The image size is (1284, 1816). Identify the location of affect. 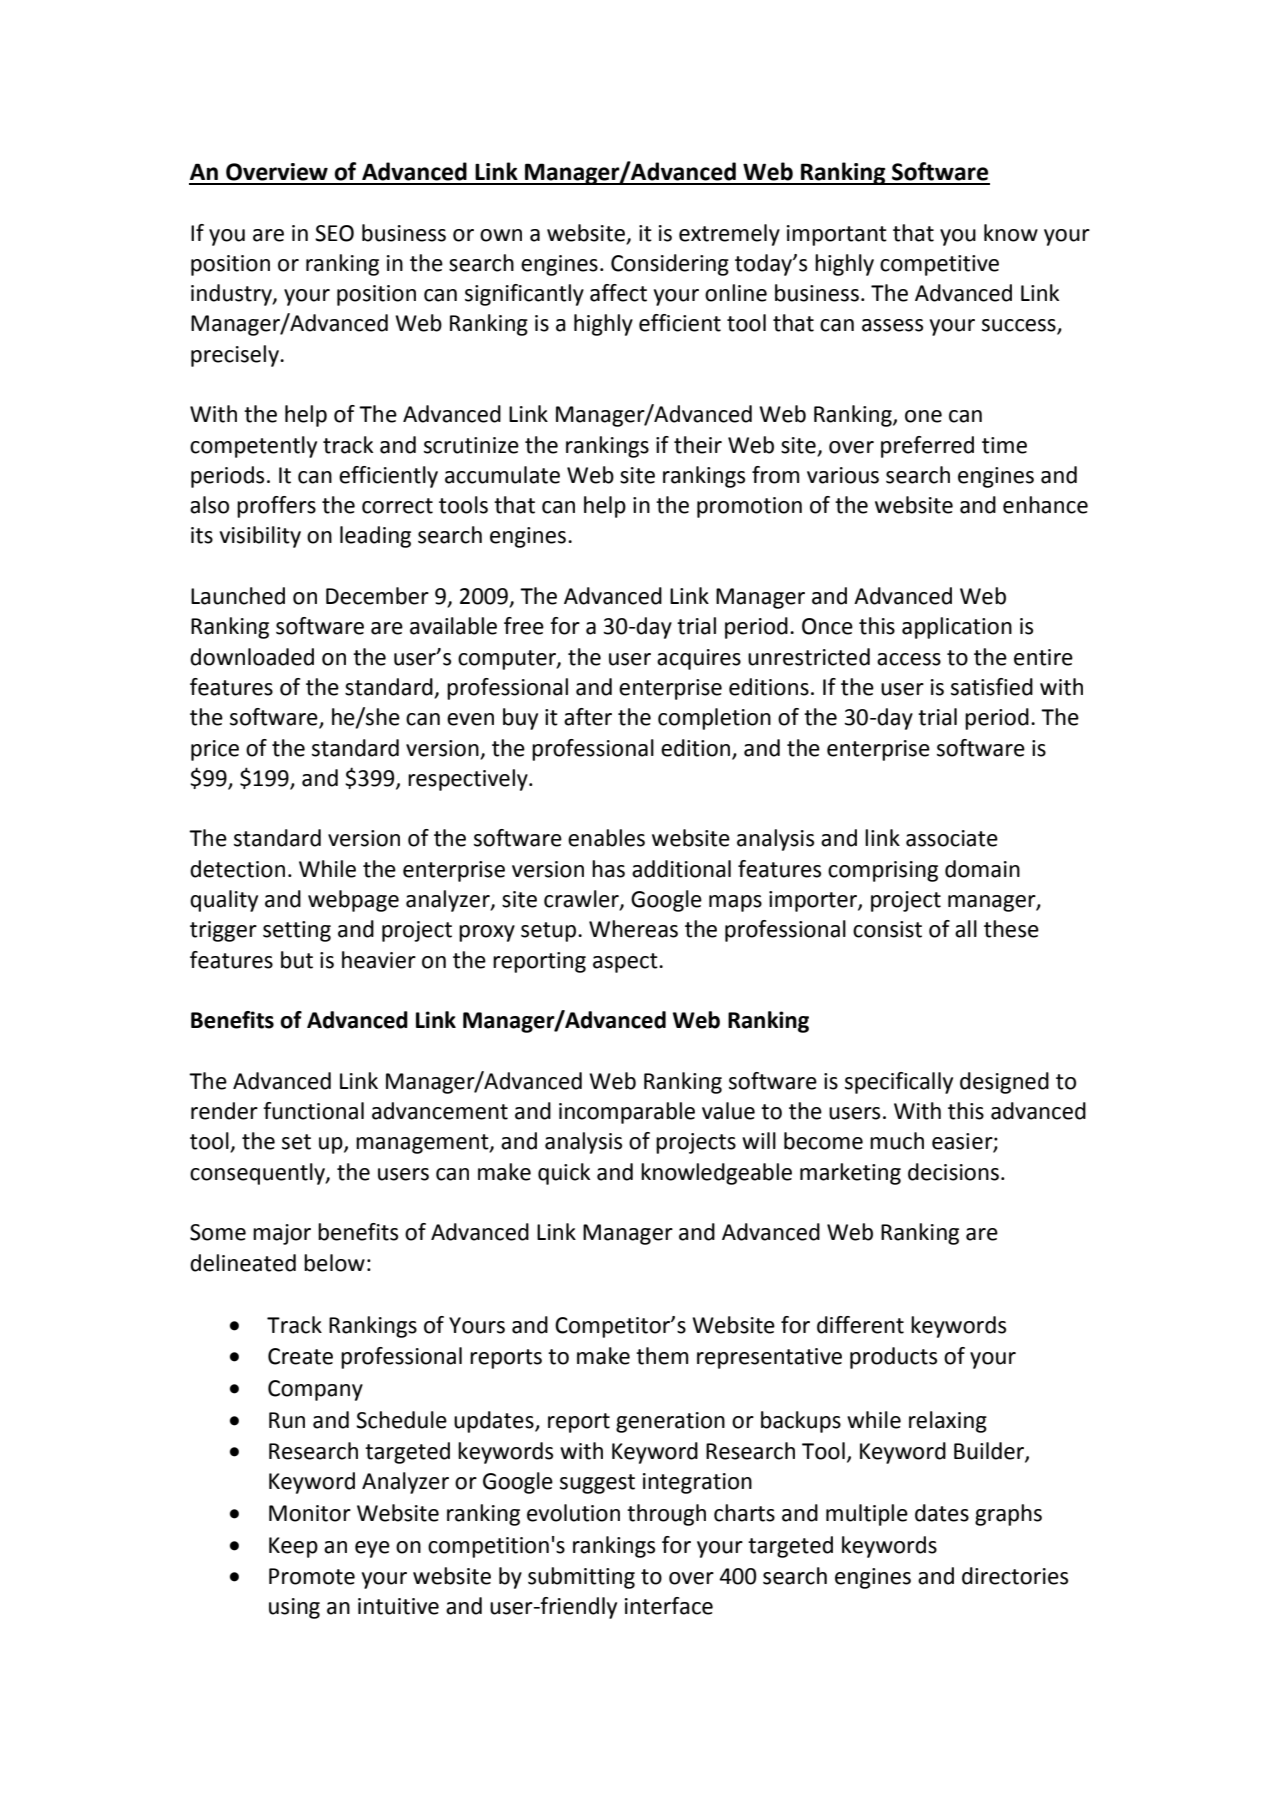
(618, 293).
